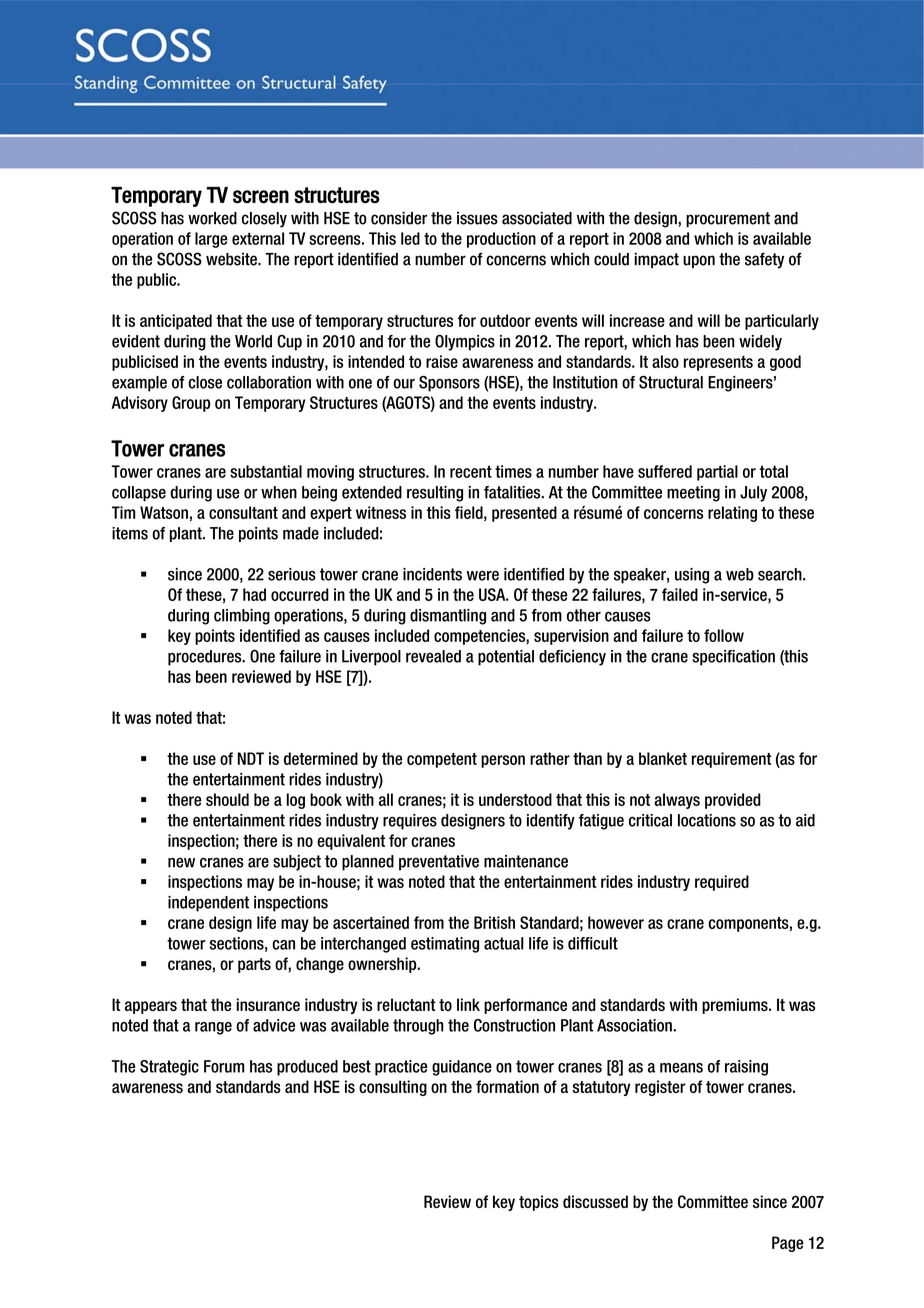  Describe the element at coordinates (501, 240) in the screenshot. I see `production` at that location.
